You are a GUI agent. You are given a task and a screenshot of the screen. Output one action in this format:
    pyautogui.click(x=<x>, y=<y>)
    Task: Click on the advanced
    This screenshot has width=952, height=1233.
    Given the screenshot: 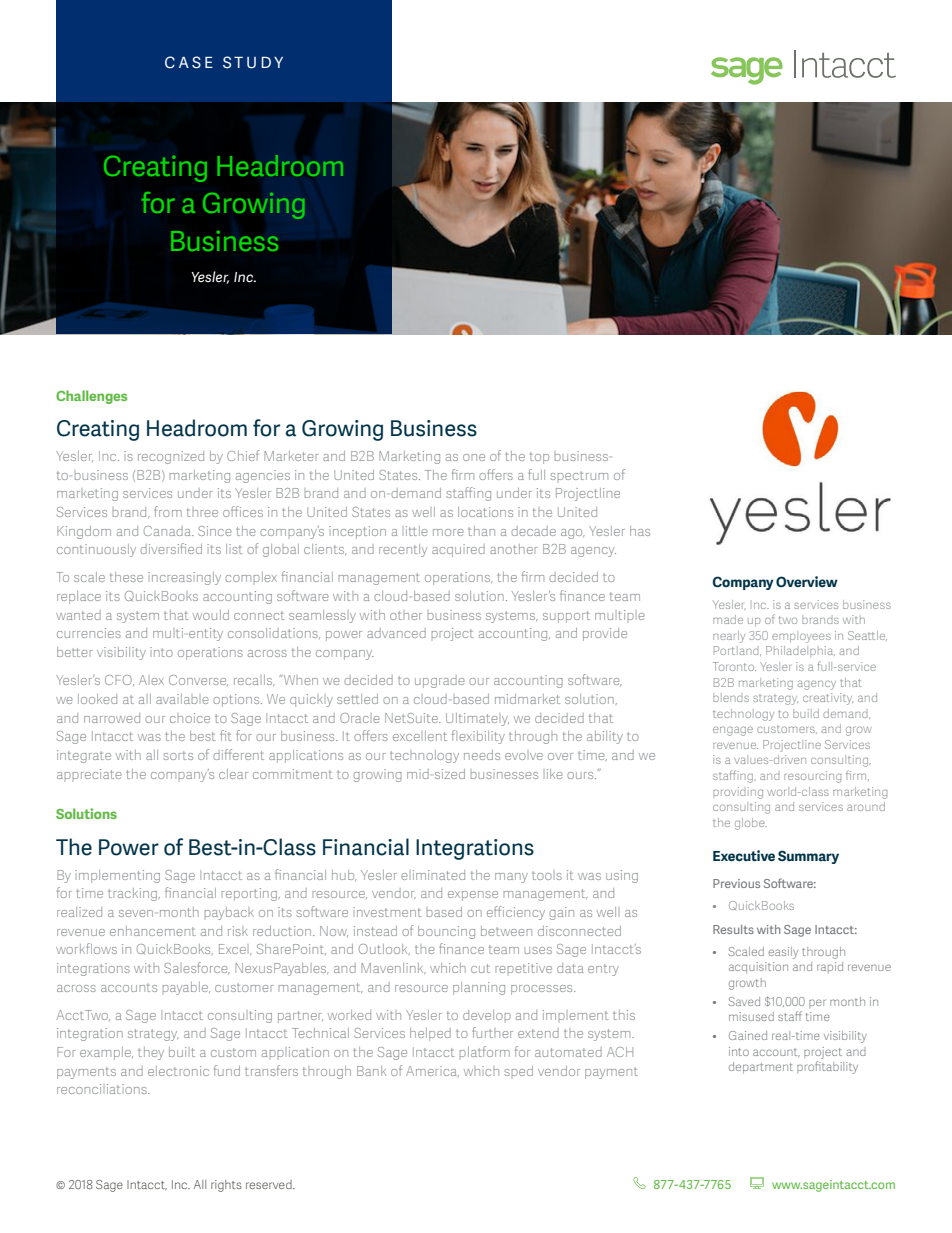 What is the action you would take?
    pyautogui.click(x=396, y=633)
